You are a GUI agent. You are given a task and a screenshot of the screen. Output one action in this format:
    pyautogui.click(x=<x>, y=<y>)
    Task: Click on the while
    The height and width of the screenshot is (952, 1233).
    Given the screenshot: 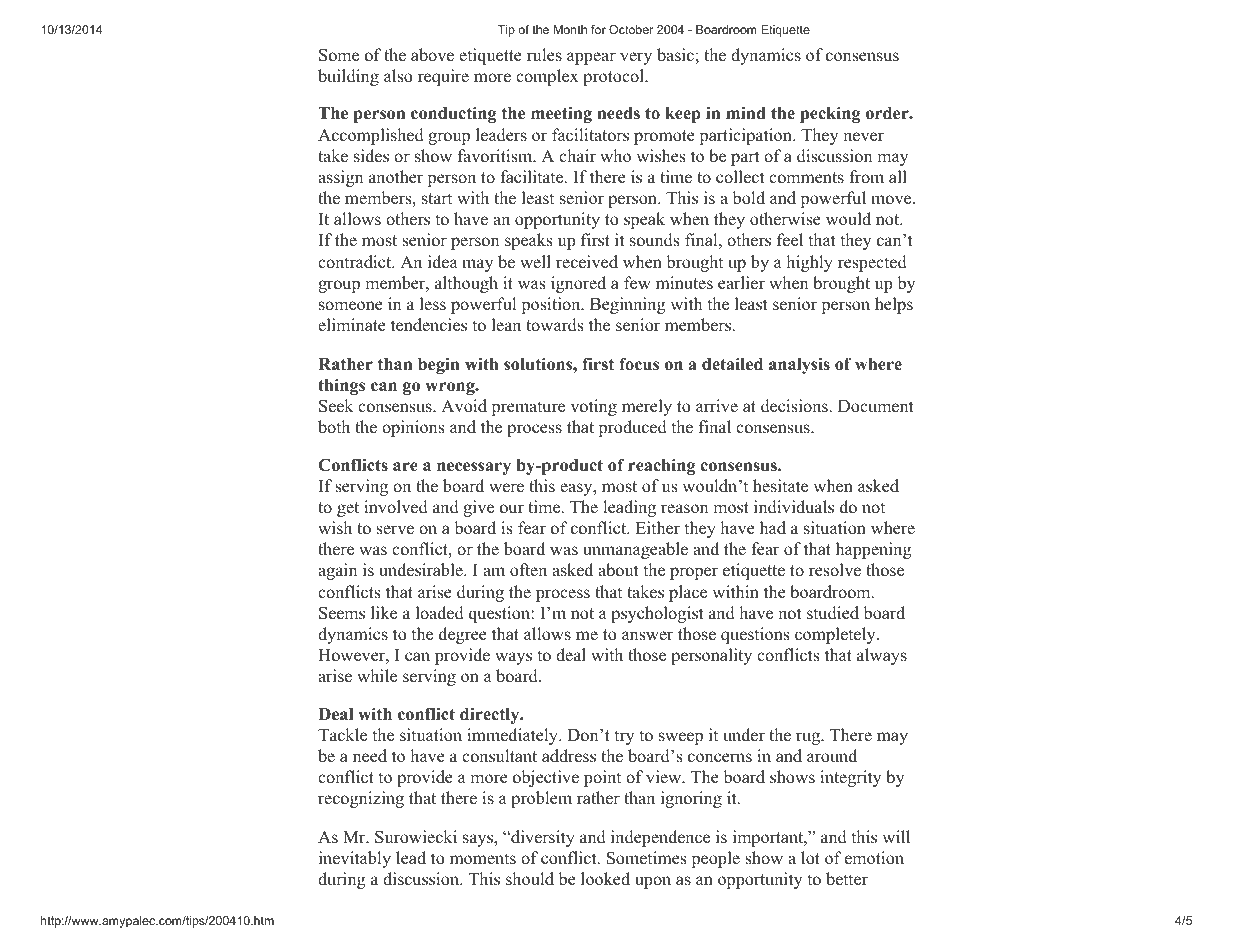 What is the action you would take?
    pyautogui.click(x=377, y=676)
